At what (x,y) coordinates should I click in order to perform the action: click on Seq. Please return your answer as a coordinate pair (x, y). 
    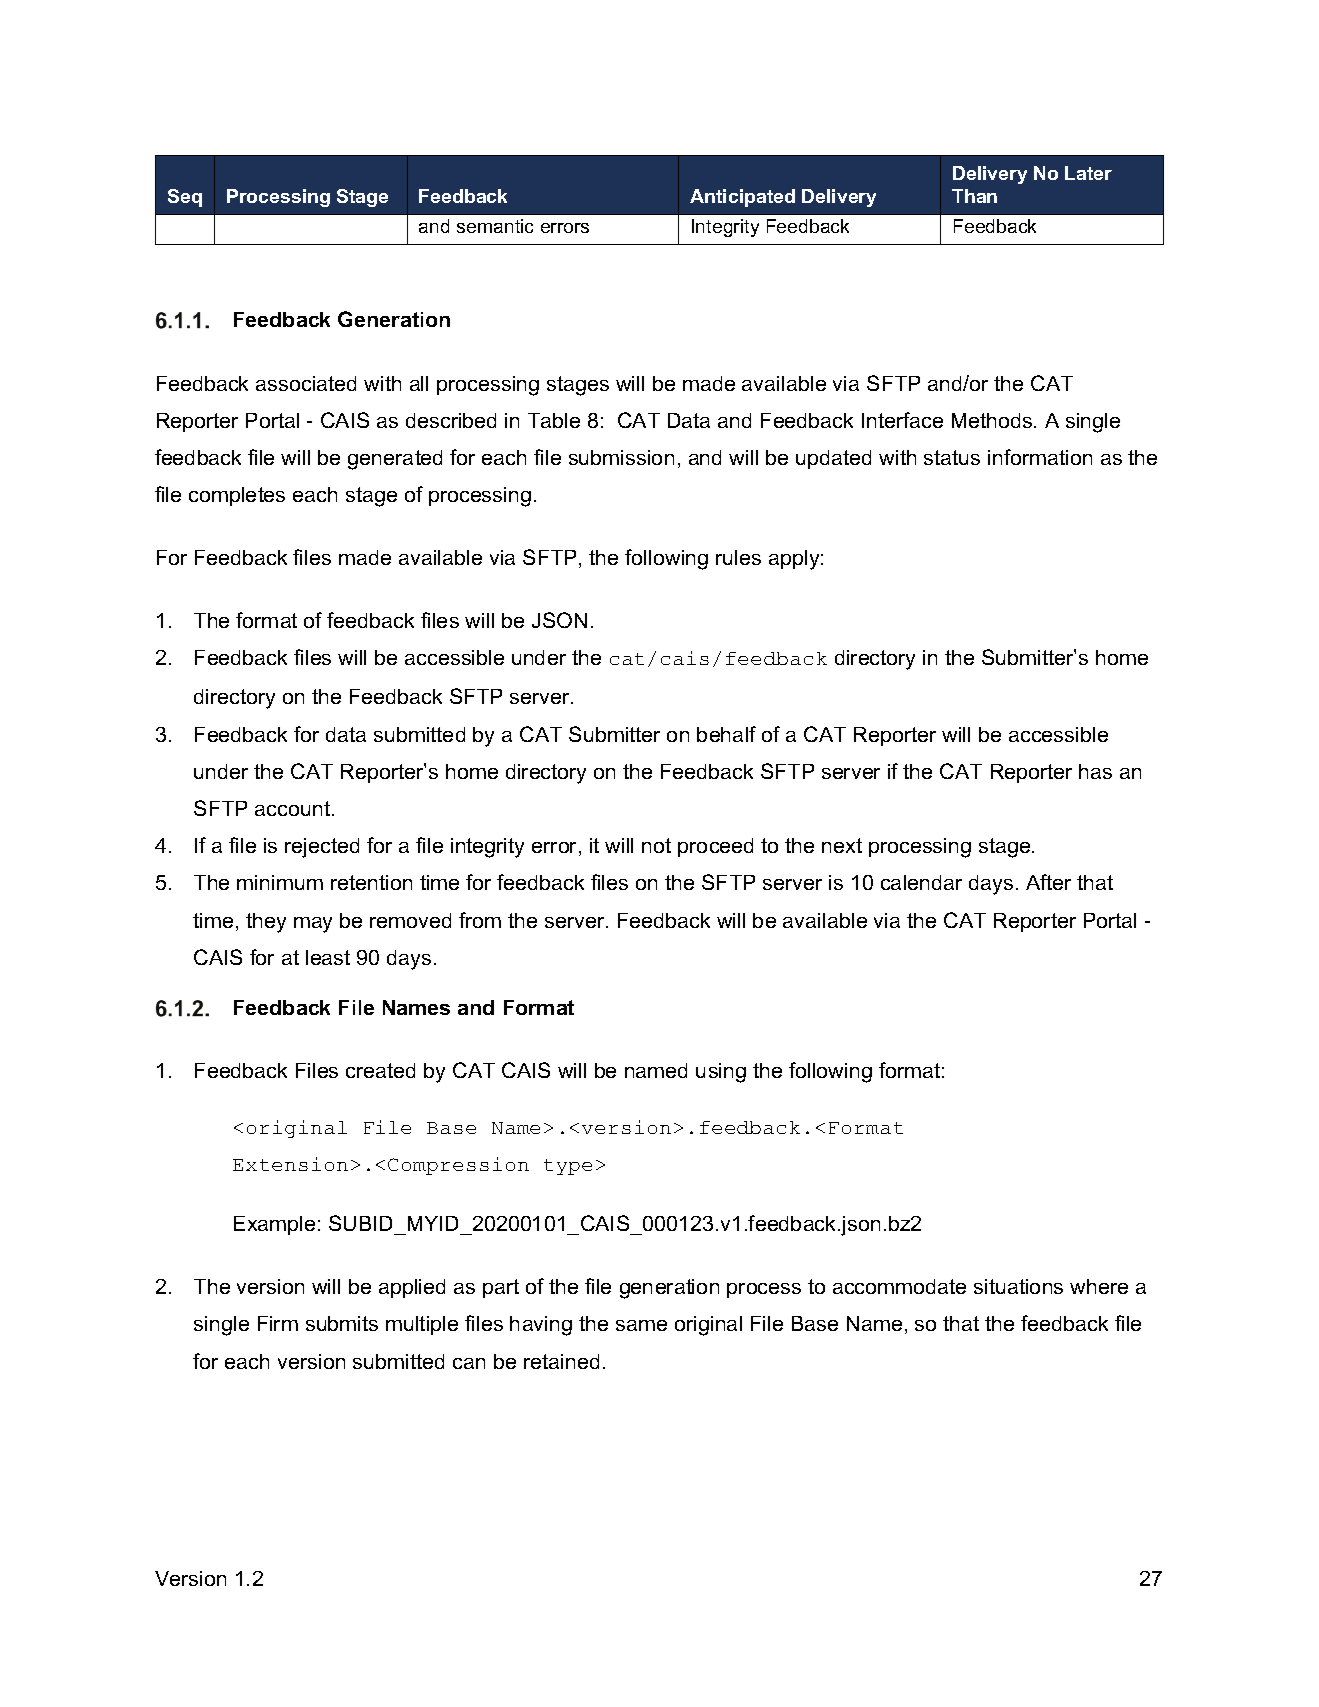
    Looking at the image, I should click on (185, 198).
